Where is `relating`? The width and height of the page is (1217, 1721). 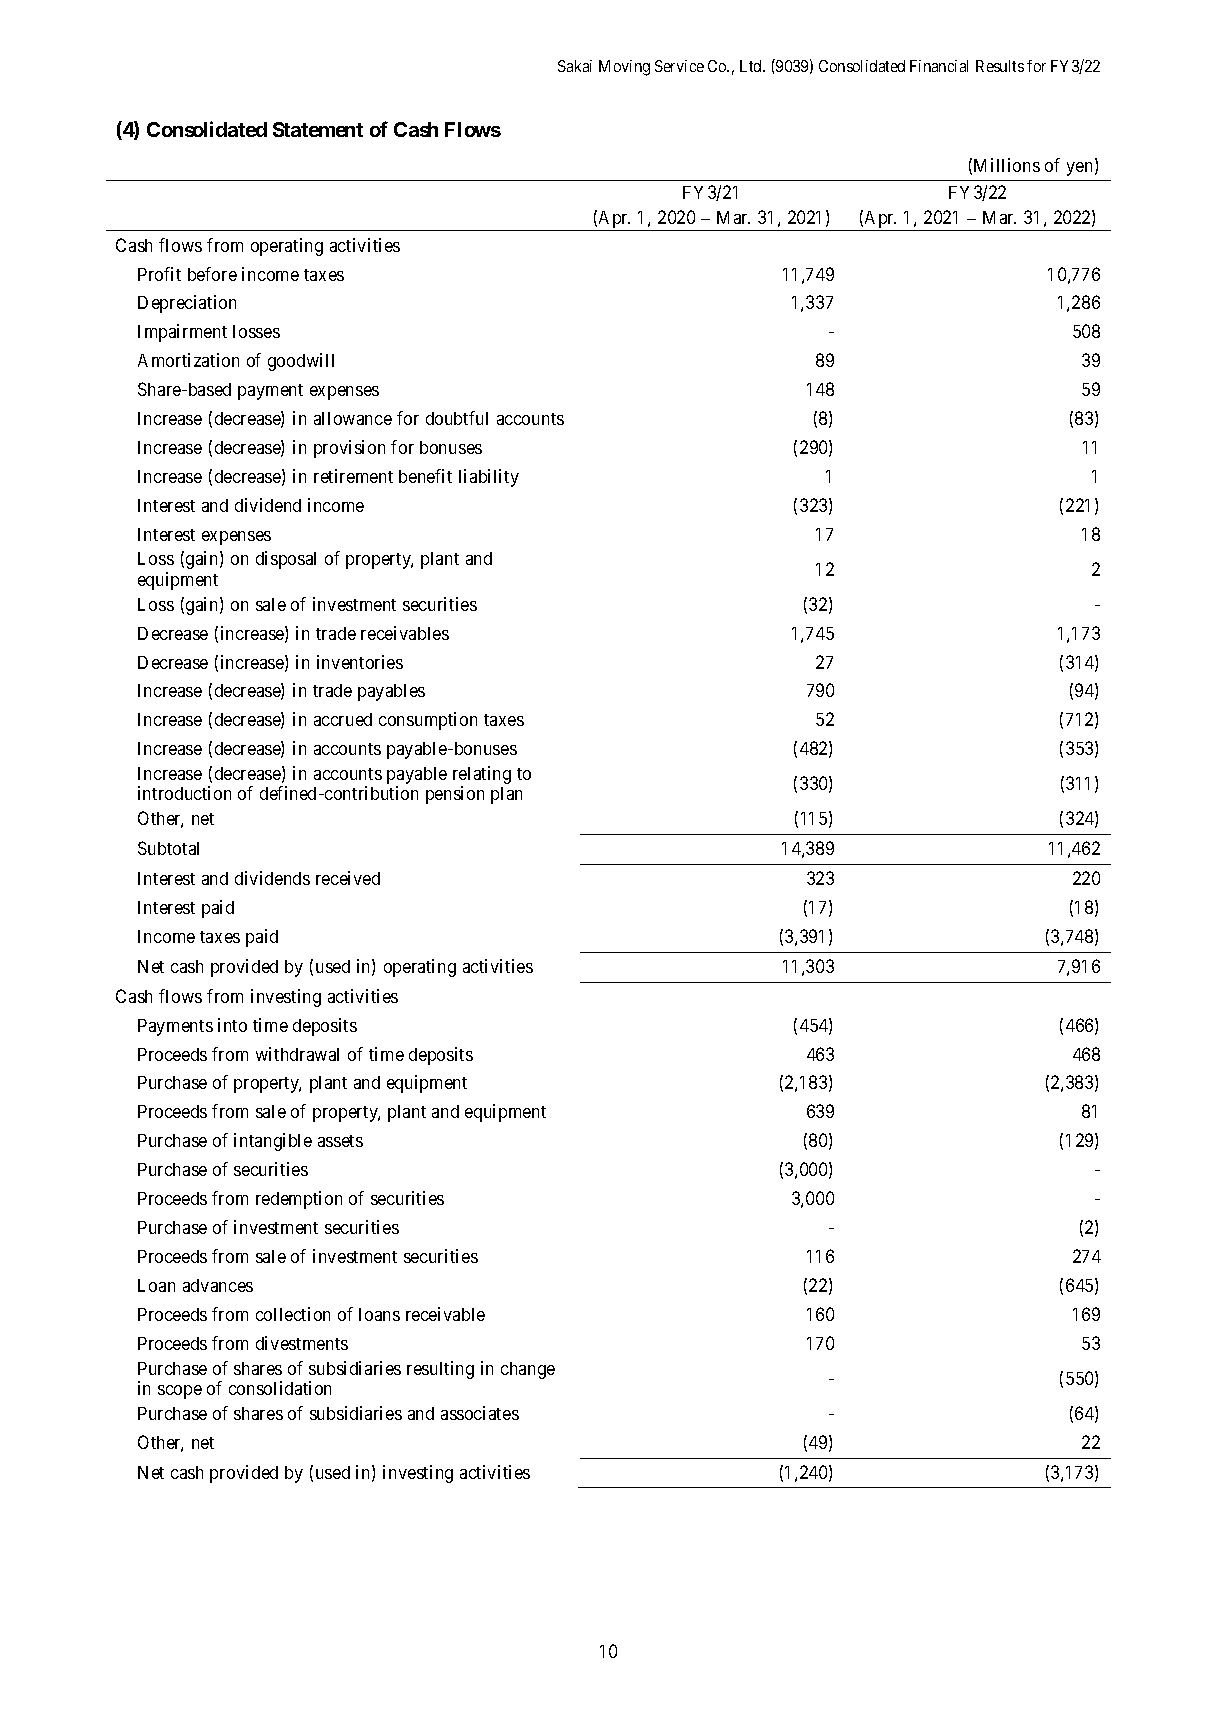
relating is located at coordinates (482, 776).
